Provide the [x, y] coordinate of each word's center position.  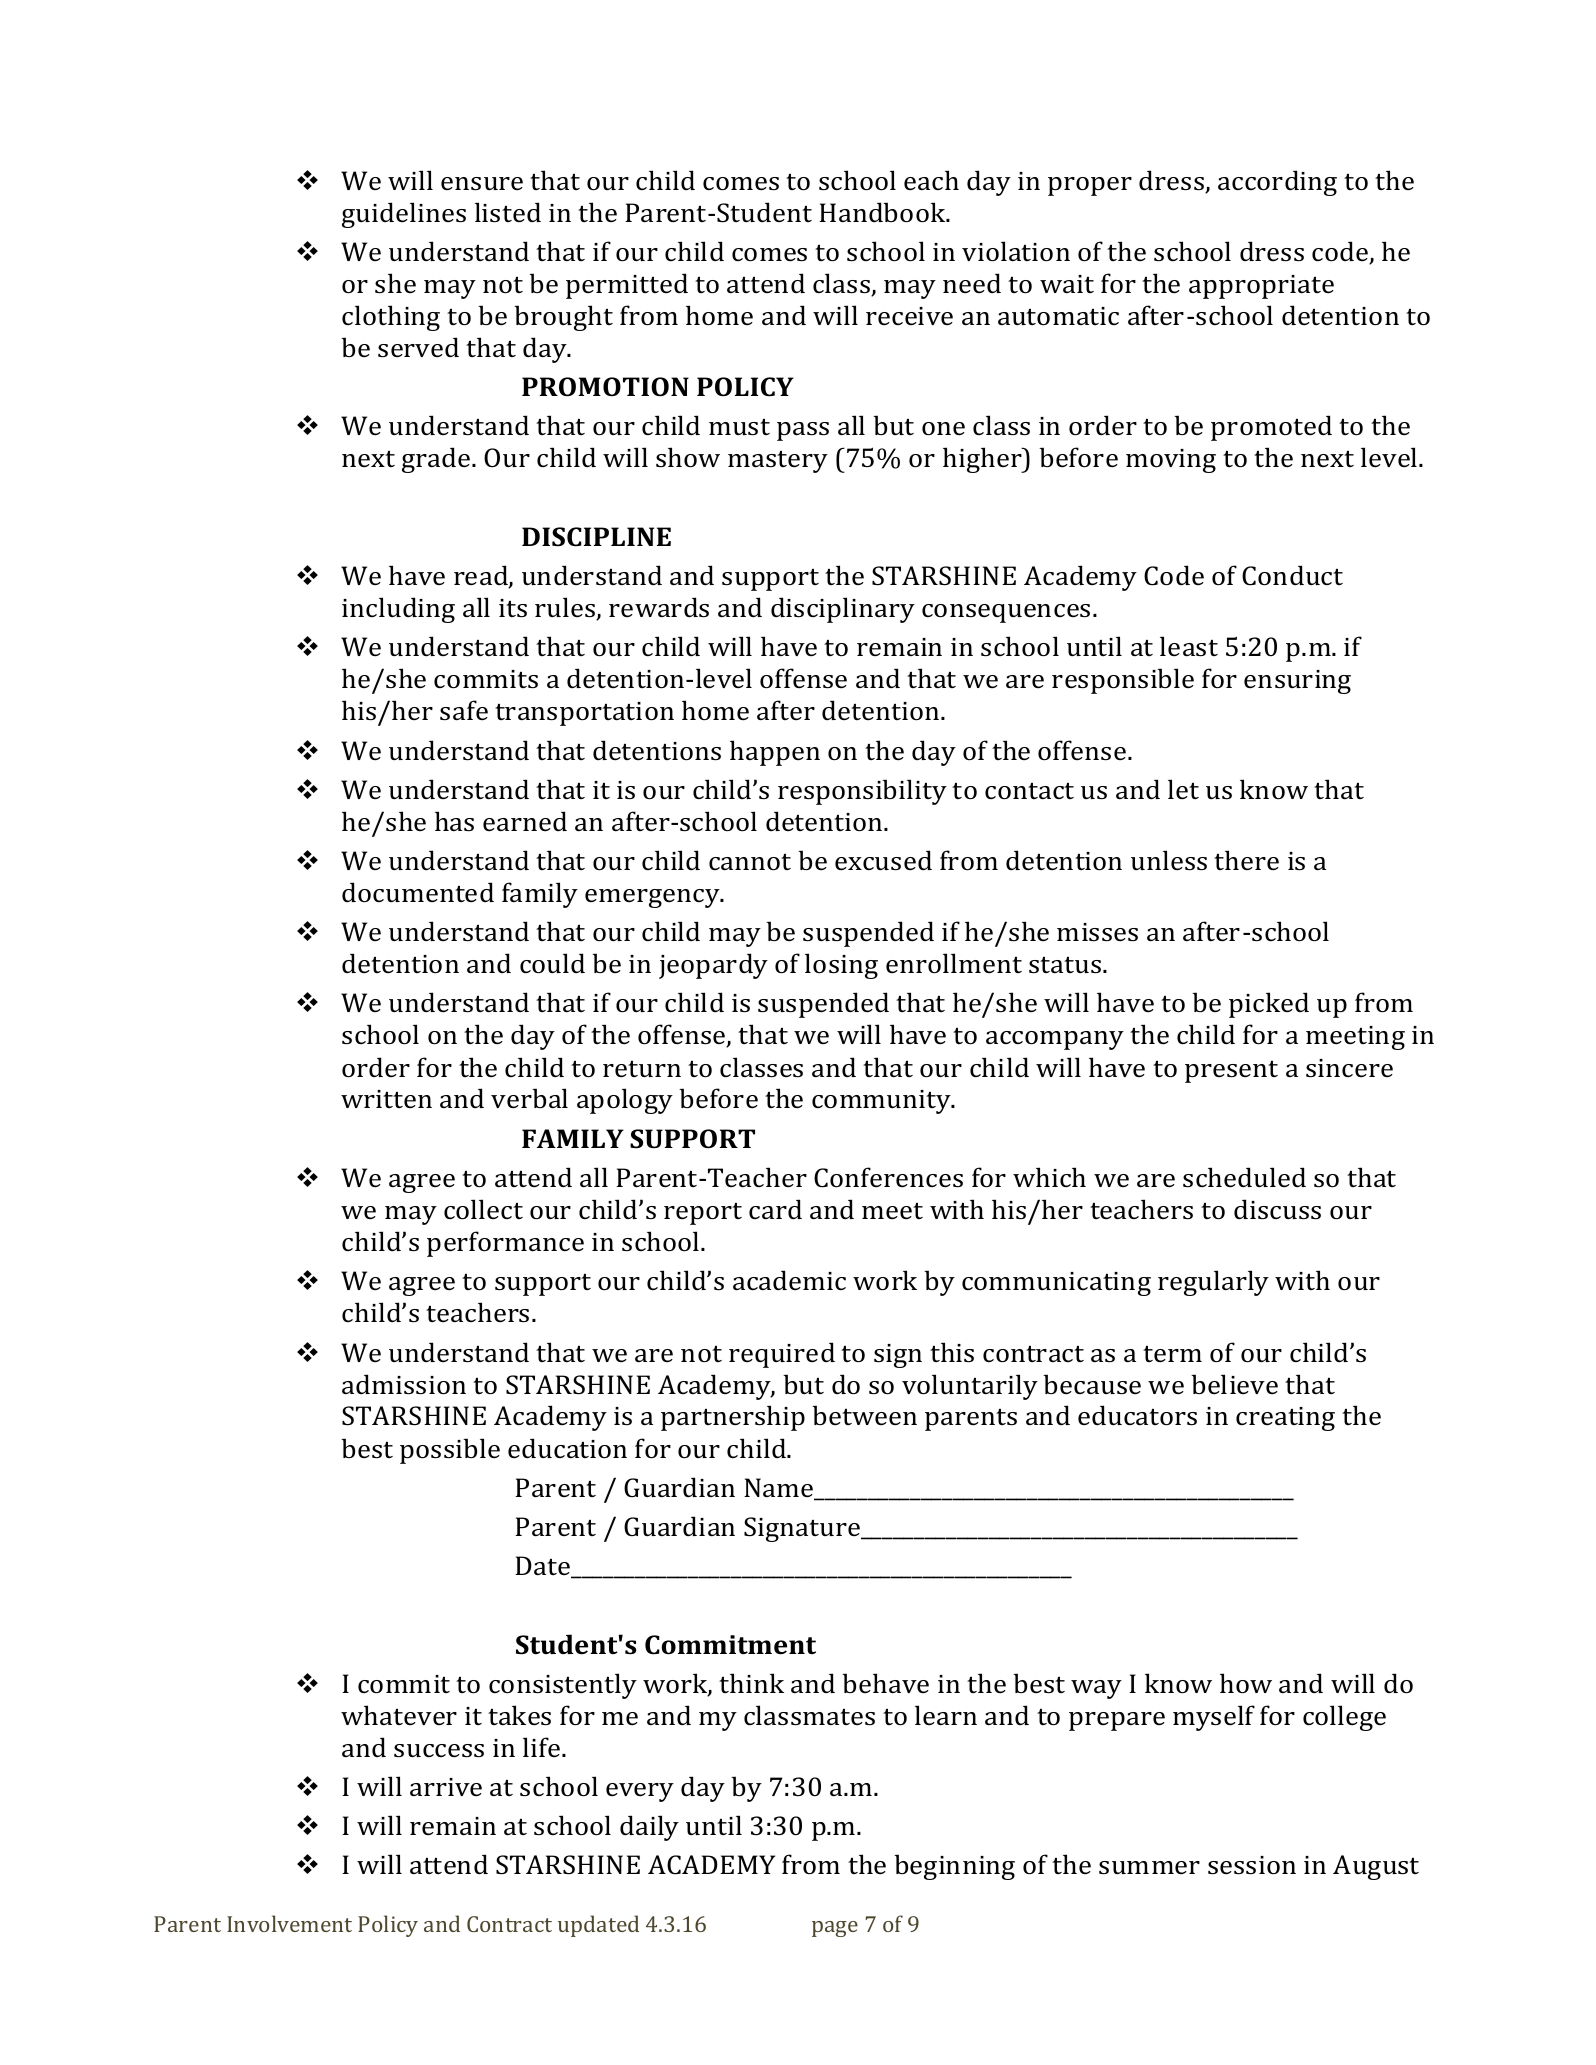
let [1183, 789]
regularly [1213, 1283]
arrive [446, 1787]
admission [404, 1384]
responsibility [862, 792]
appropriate [1261, 287]
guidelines [404, 215]
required [782, 1355]
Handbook [883, 212]
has [454, 821]
